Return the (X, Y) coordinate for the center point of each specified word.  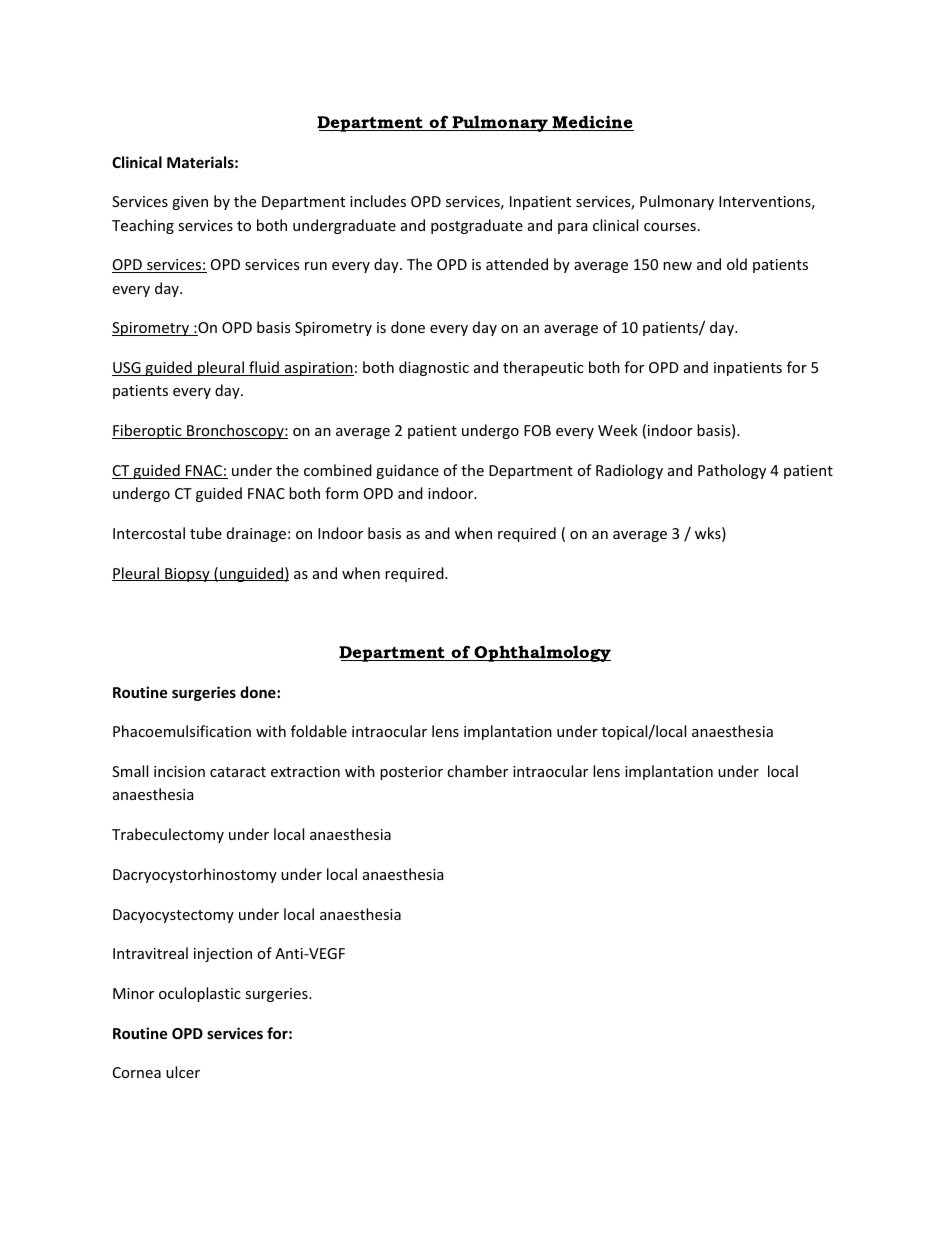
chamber (477, 771)
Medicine (592, 123)
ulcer (183, 1072)
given (190, 203)
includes (378, 201)
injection (223, 955)
